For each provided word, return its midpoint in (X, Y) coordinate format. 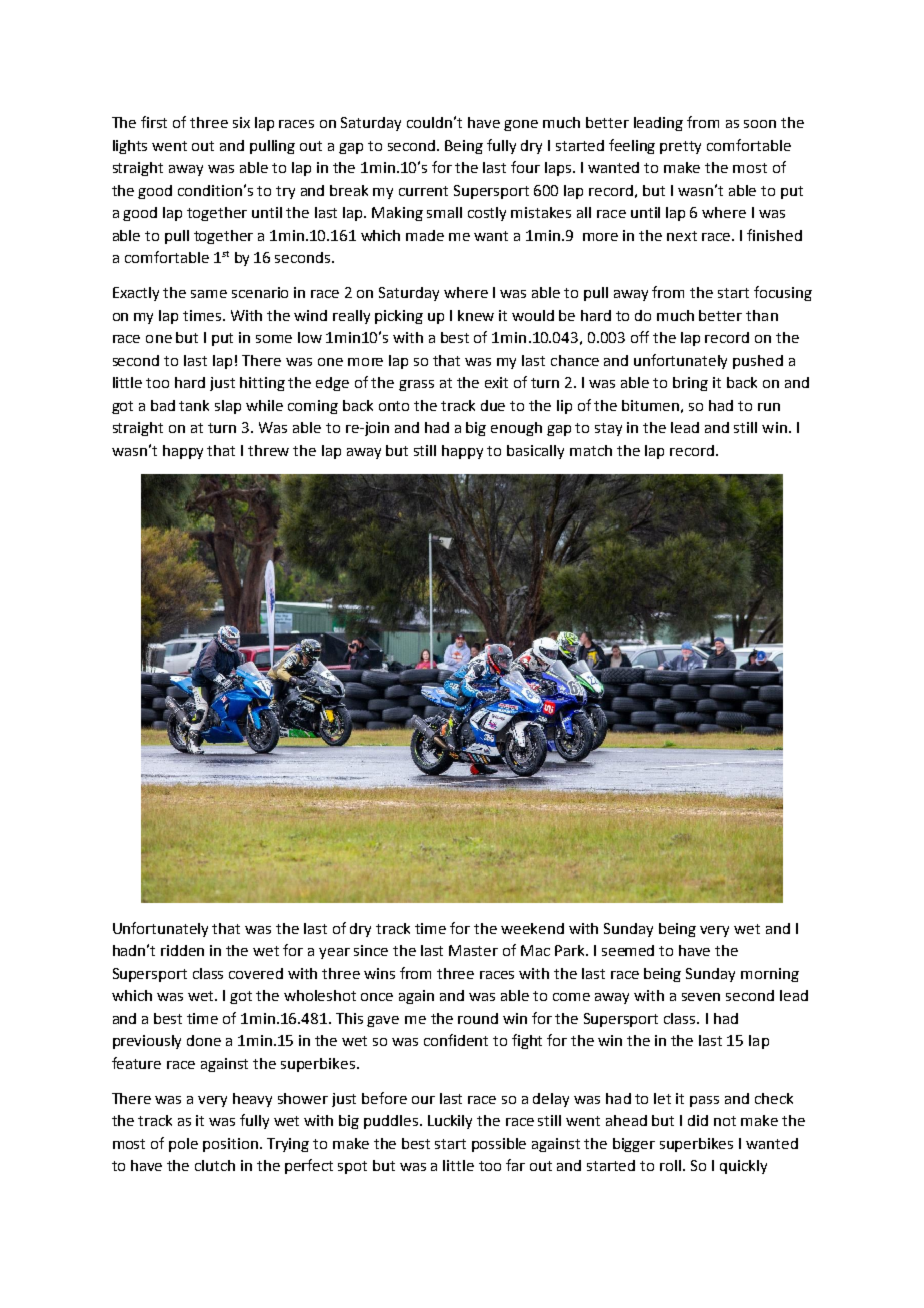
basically (535, 452)
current (423, 191)
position (232, 1145)
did (698, 1120)
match (591, 450)
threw (268, 450)
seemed (628, 950)
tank (194, 405)
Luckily (450, 1122)
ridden (182, 950)
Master (473, 950)
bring (690, 384)
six (241, 122)
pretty (680, 147)
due (493, 405)
